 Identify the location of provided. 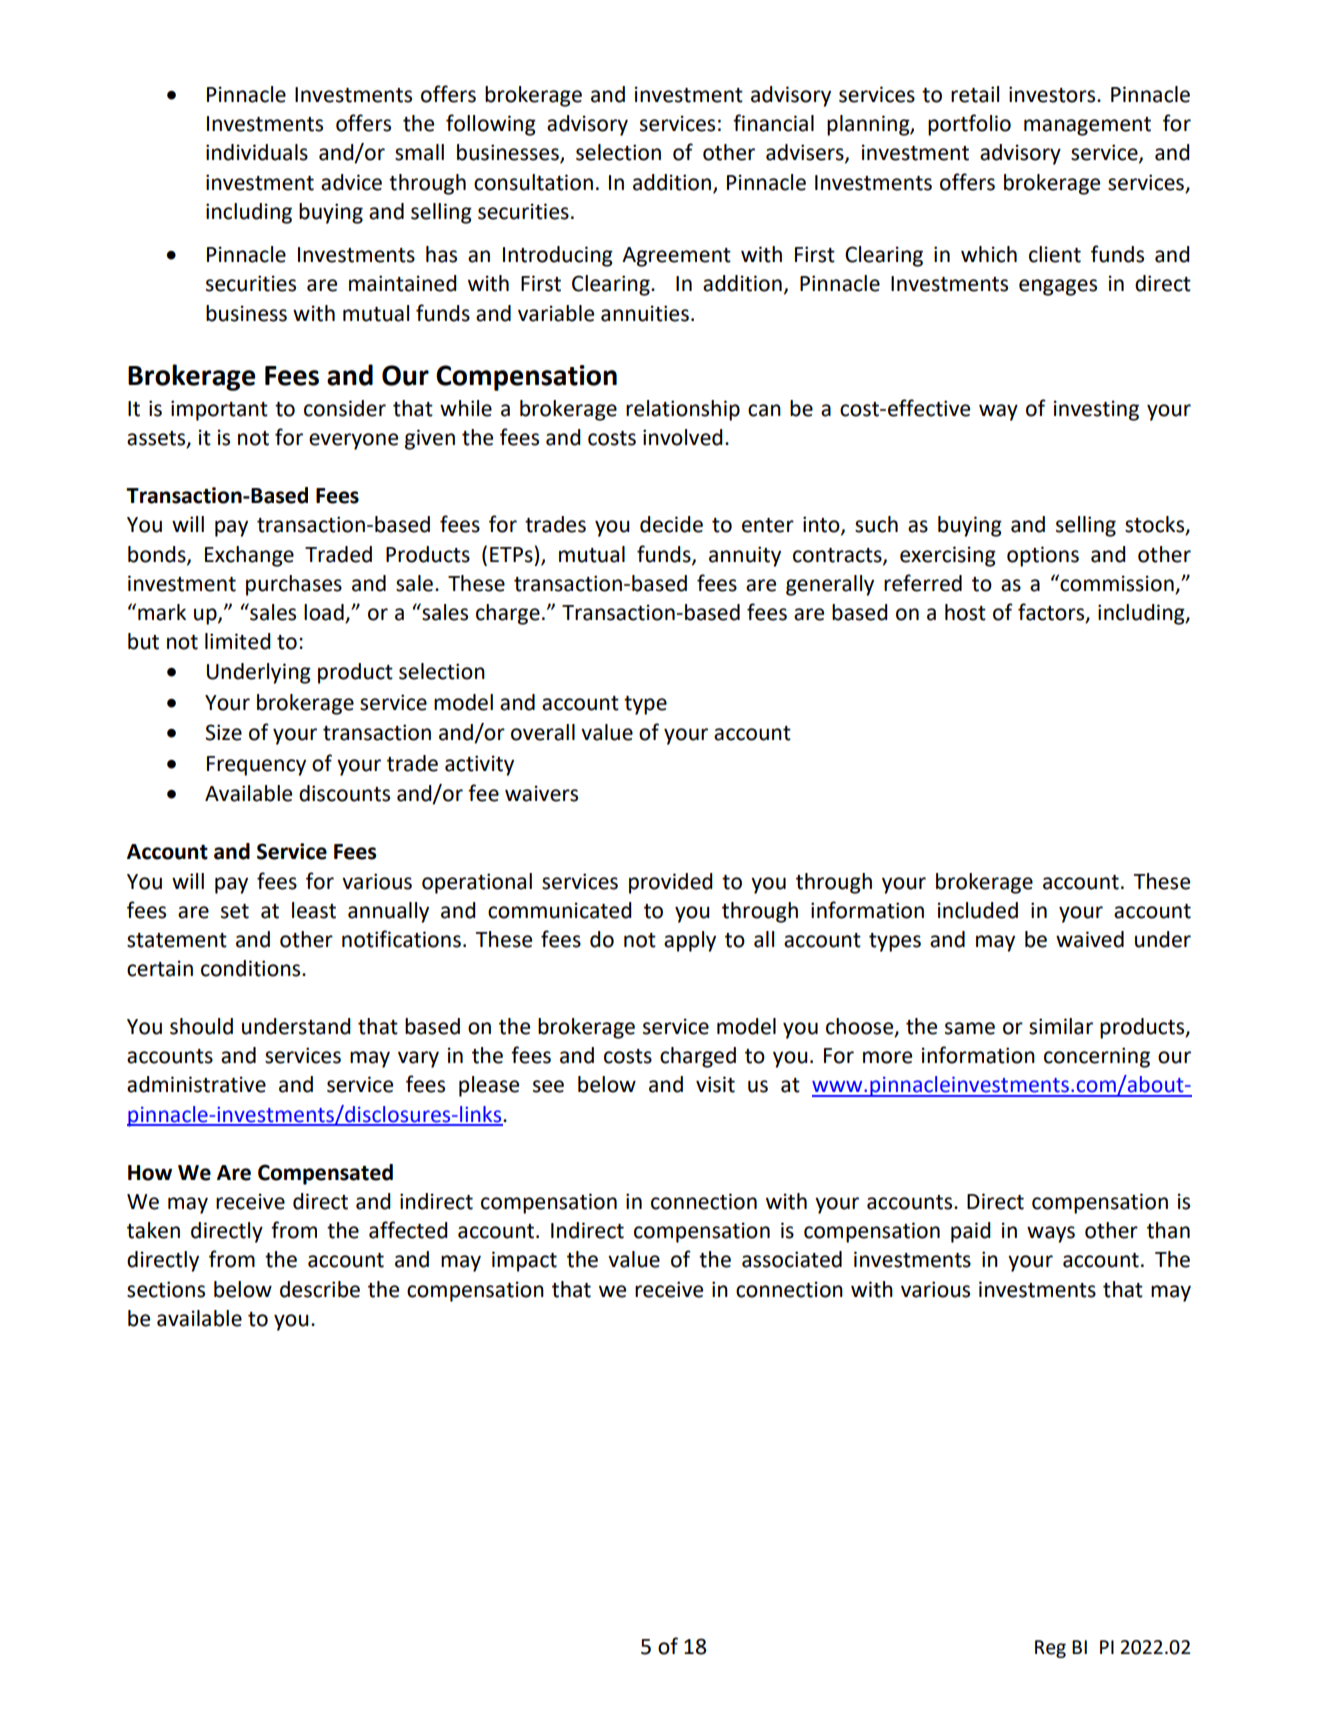
(671, 883).
